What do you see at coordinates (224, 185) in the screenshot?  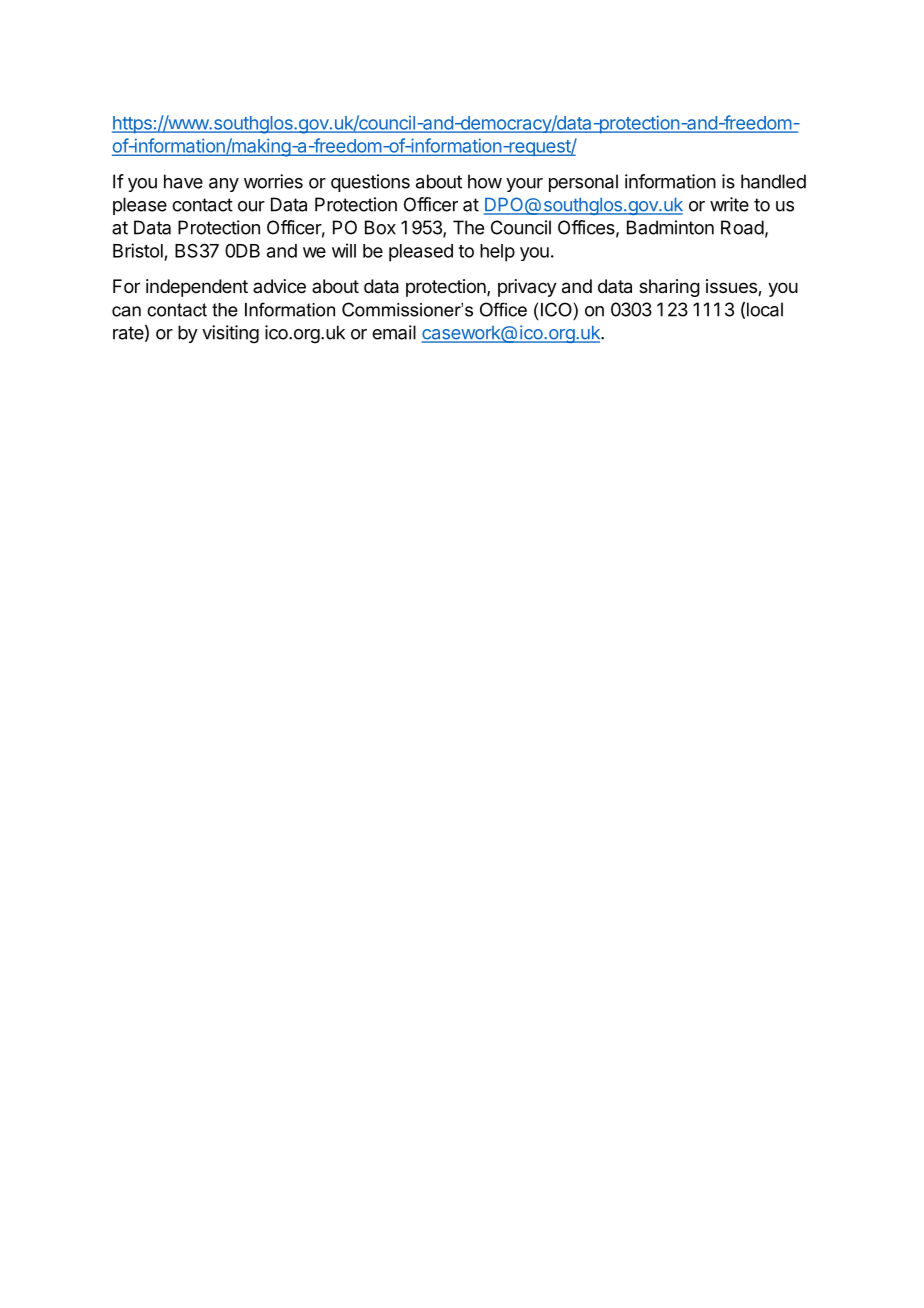 I see `any` at bounding box center [224, 185].
